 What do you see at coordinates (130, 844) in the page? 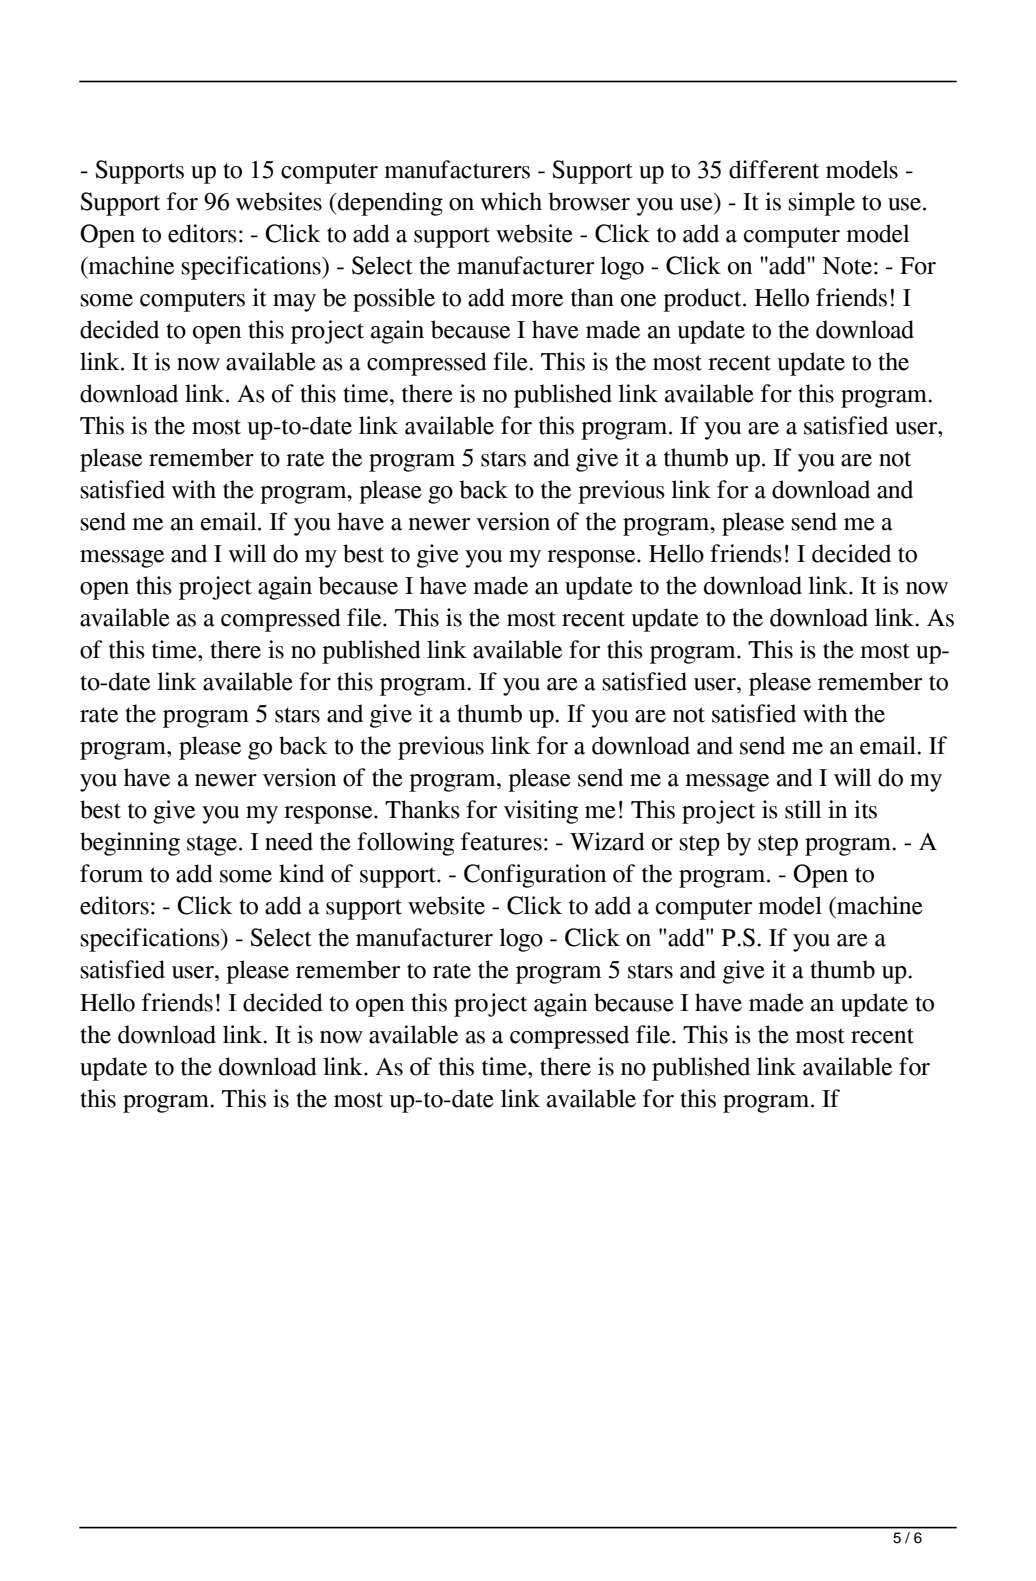
I see `beginning` at bounding box center [130, 844].
